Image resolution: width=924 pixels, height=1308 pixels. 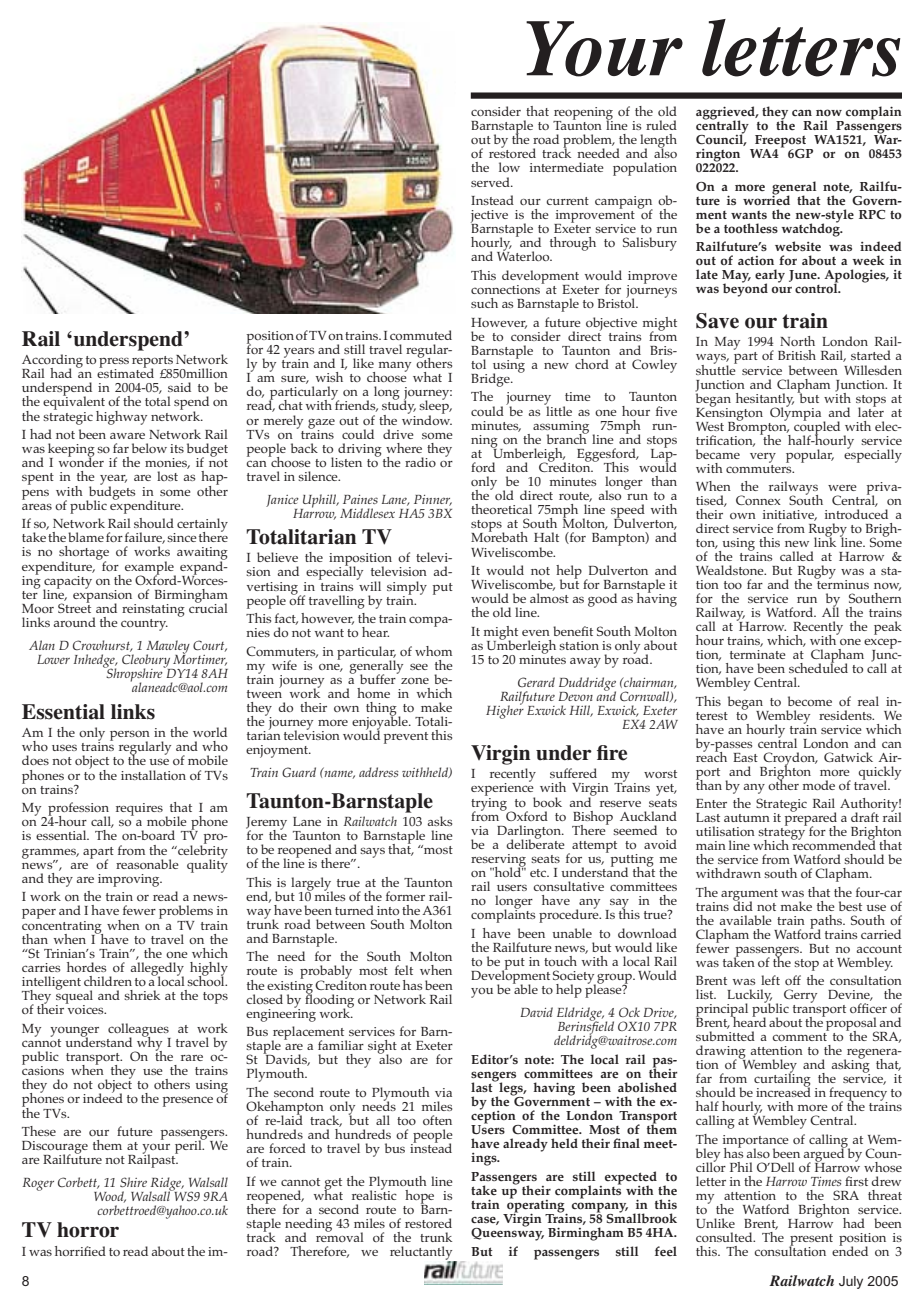 I want to click on Olympia, so click(x=797, y=413).
